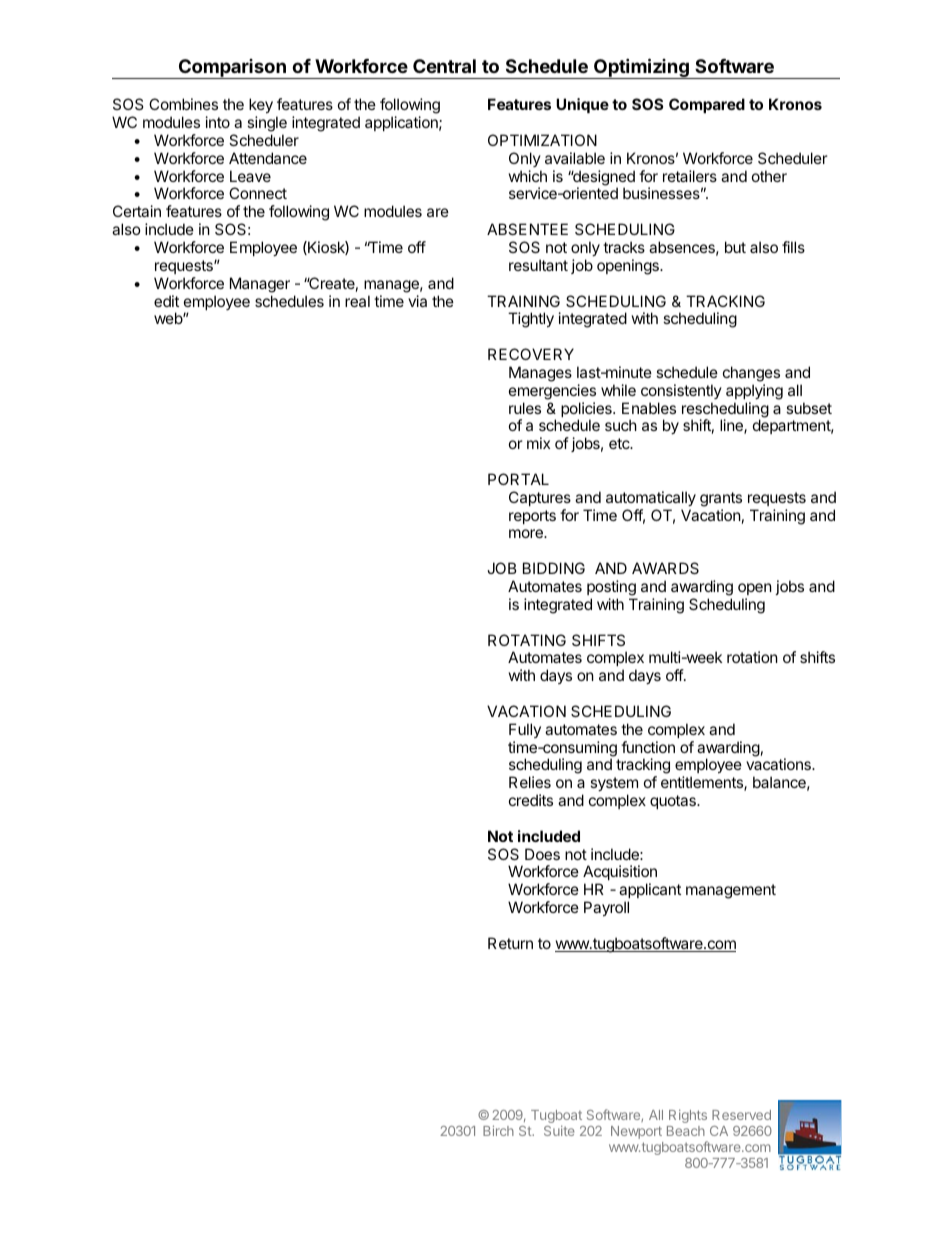 The image size is (952, 1233). What do you see at coordinates (525, 730) in the screenshot?
I see `Fully` at bounding box center [525, 730].
